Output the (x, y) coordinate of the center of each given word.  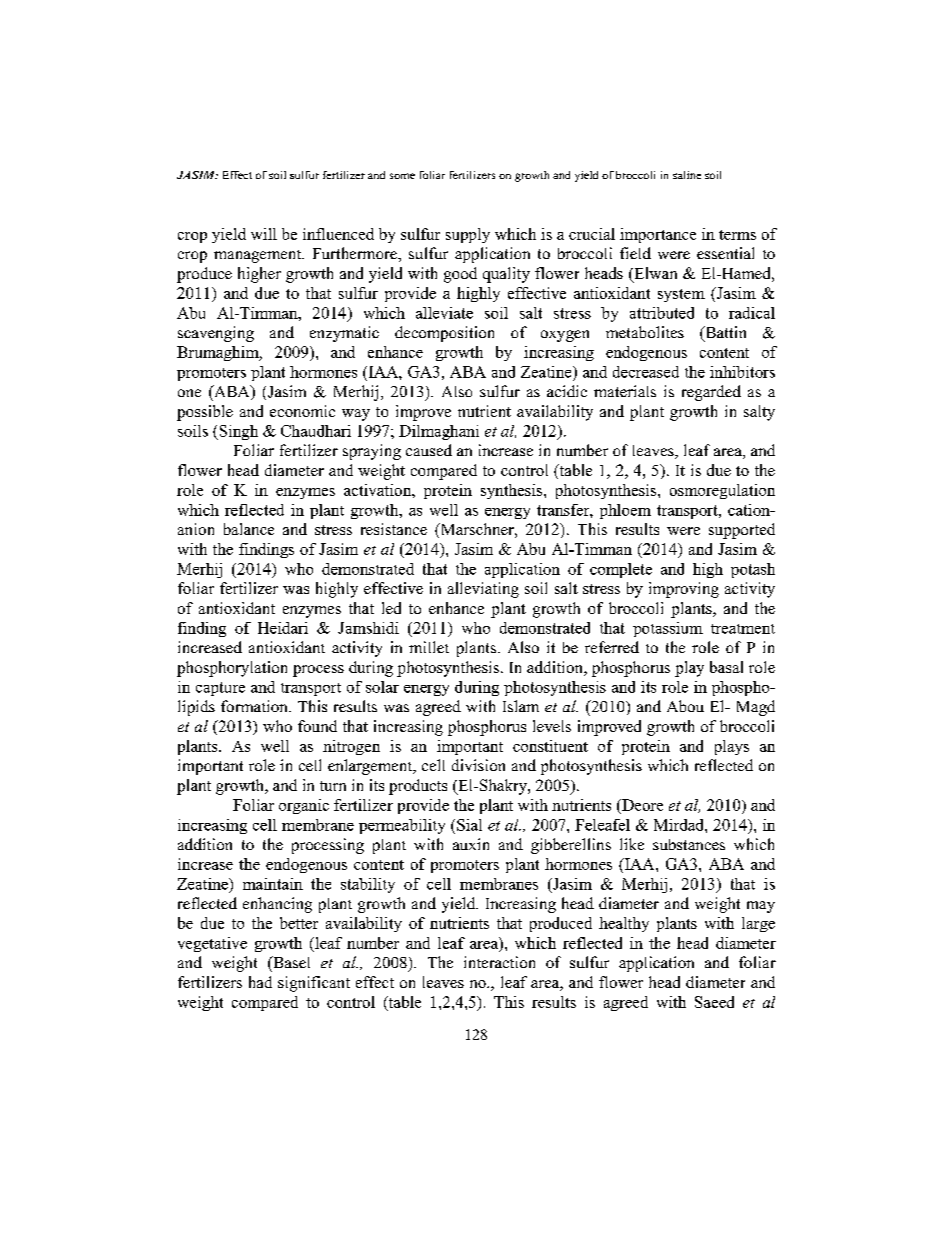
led (391, 608)
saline (687, 175)
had (260, 982)
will (264, 234)
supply (468, 235)
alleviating (483, 590)
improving (684, 590)
